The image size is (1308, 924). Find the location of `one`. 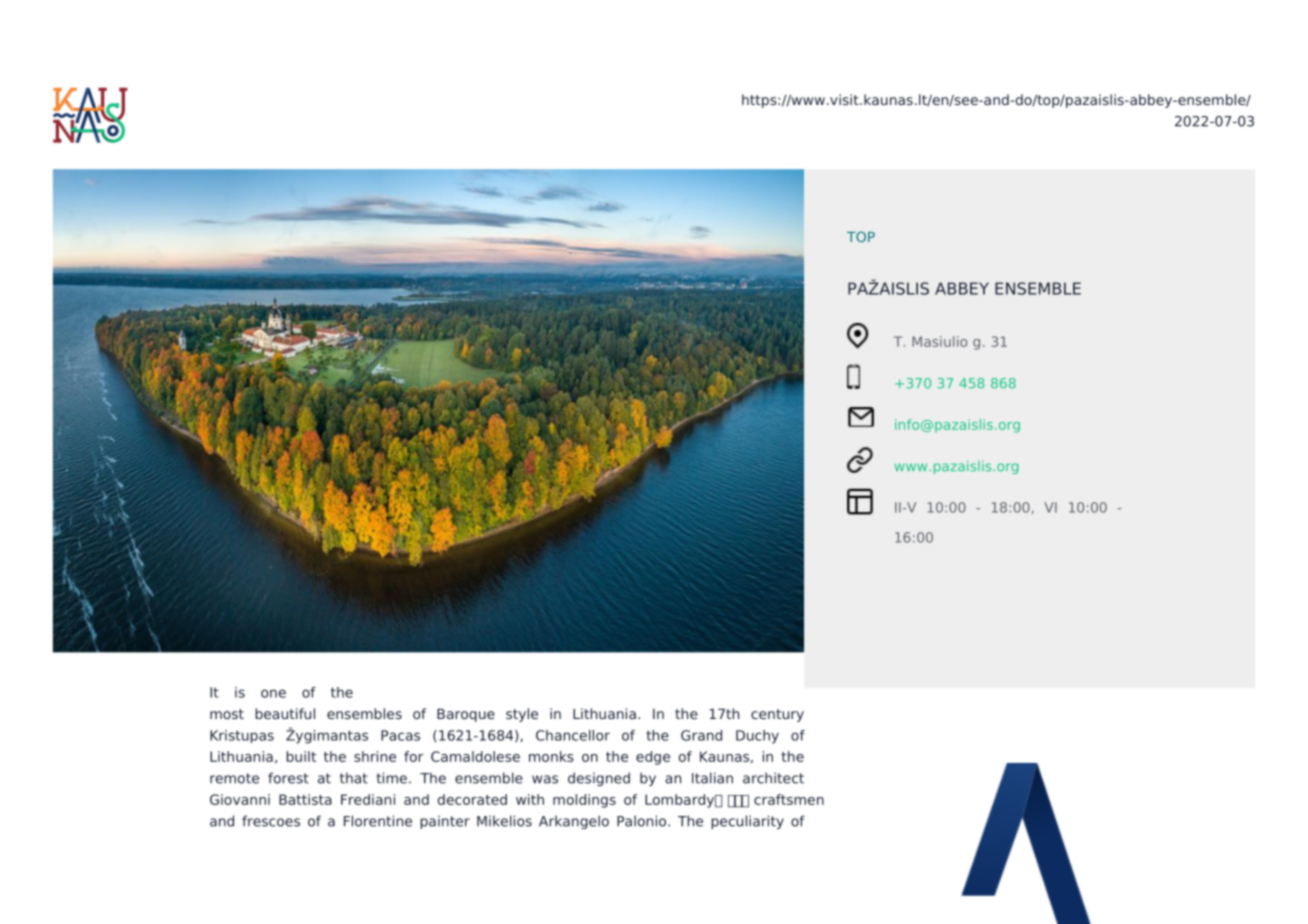

one is located at coordinates (273, 693).
